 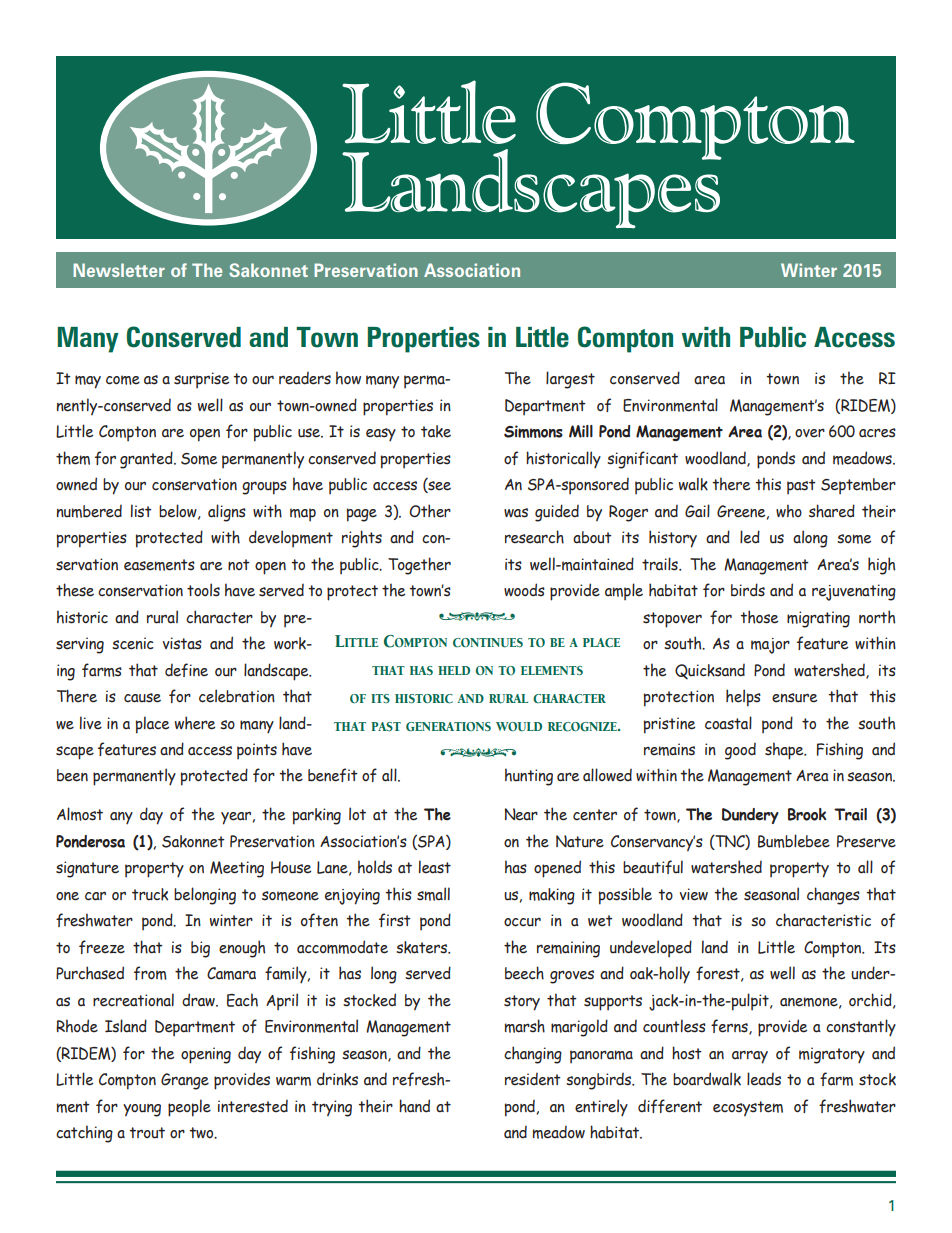 What do you see at coordinates (448, 727) in the screenshot?
I see `generations` at bounding box center [448, 727].
